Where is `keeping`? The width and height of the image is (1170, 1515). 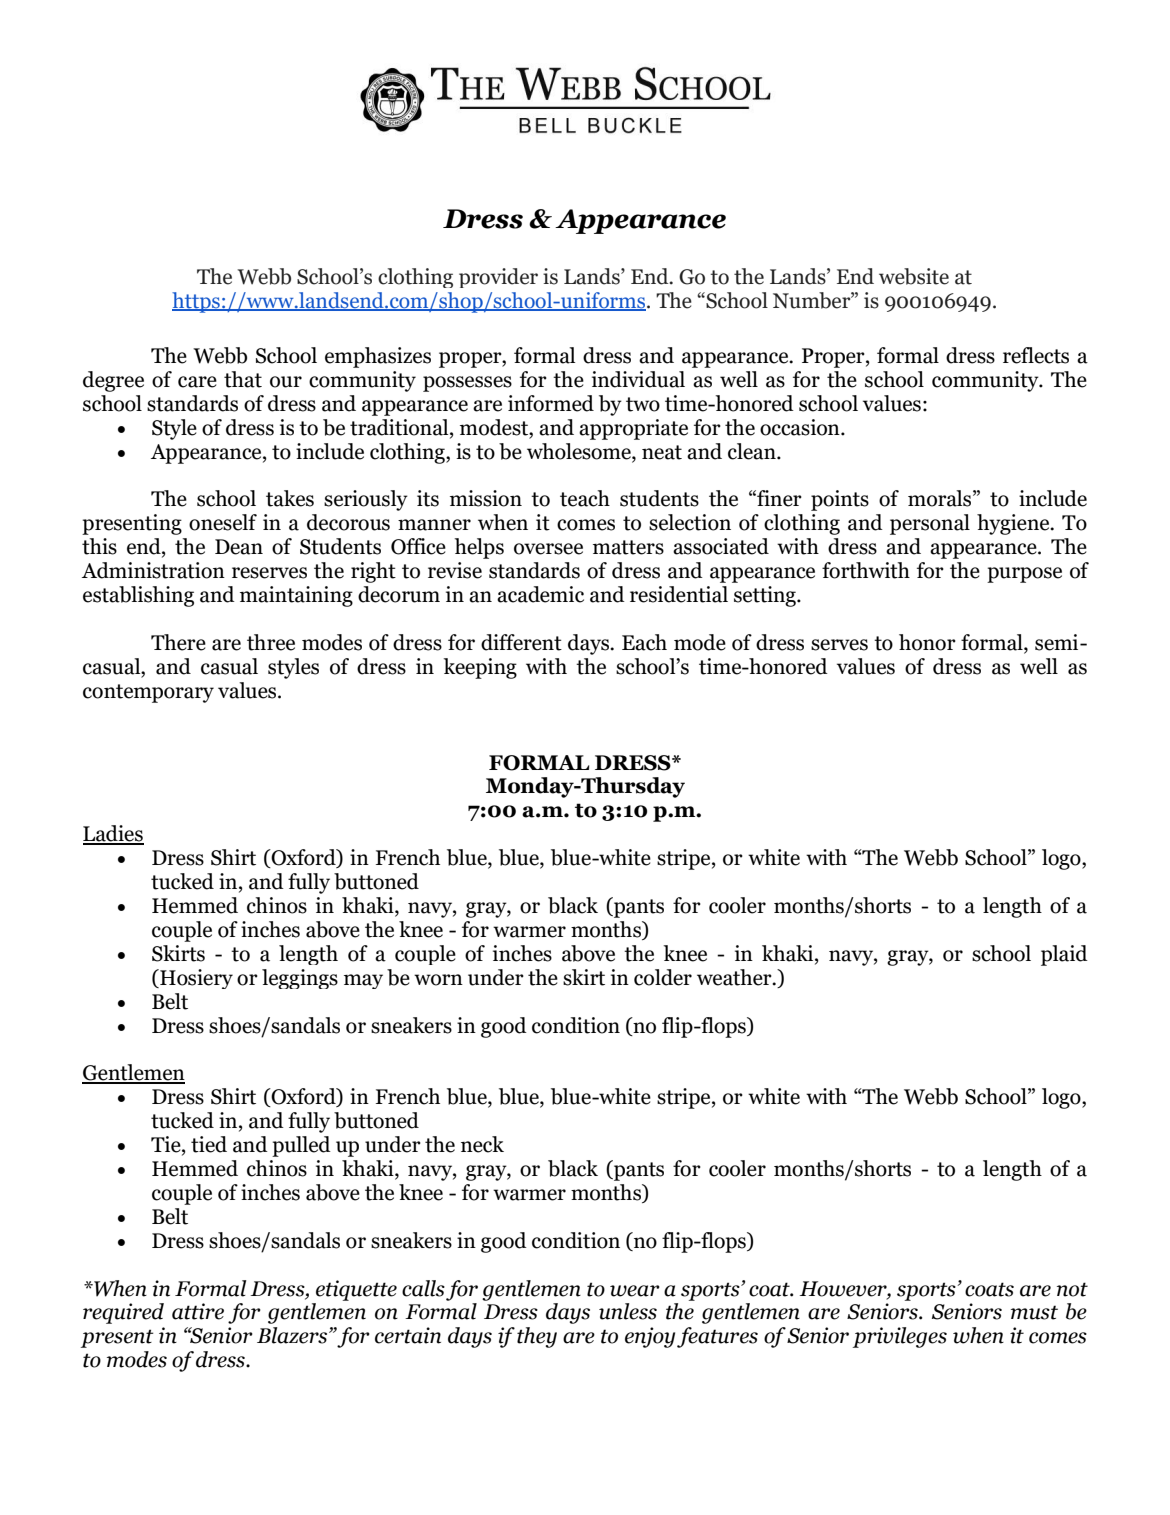 keeping is located at coordinates (480, 668).
